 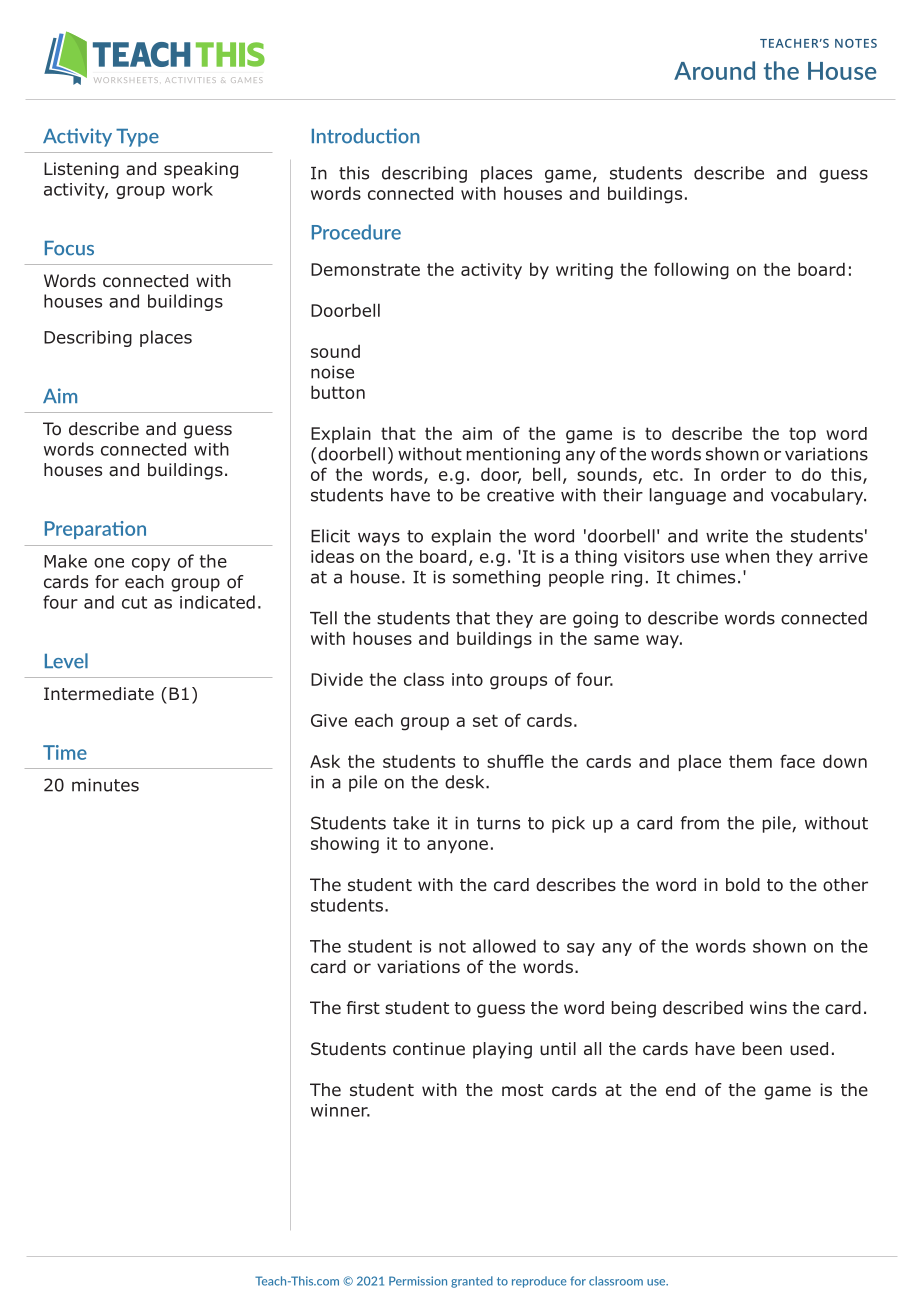 I want to click on winner, so click(x=340, y=1110).
